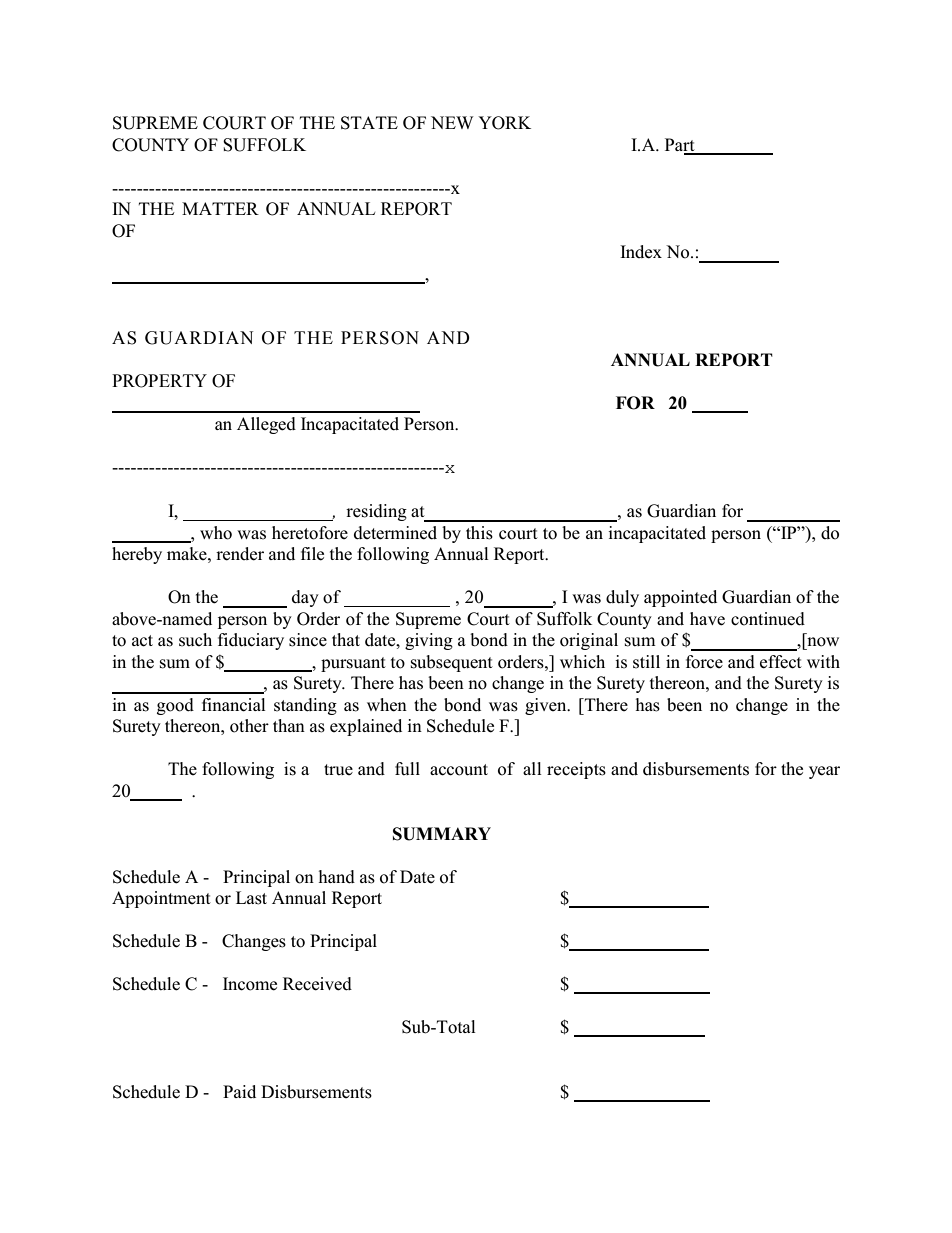 The width and height of the image is (952, 1233). What do you see at coordinates (239, 1091) in the image?
I see `Paid` at bounding box center [239, 1091].
